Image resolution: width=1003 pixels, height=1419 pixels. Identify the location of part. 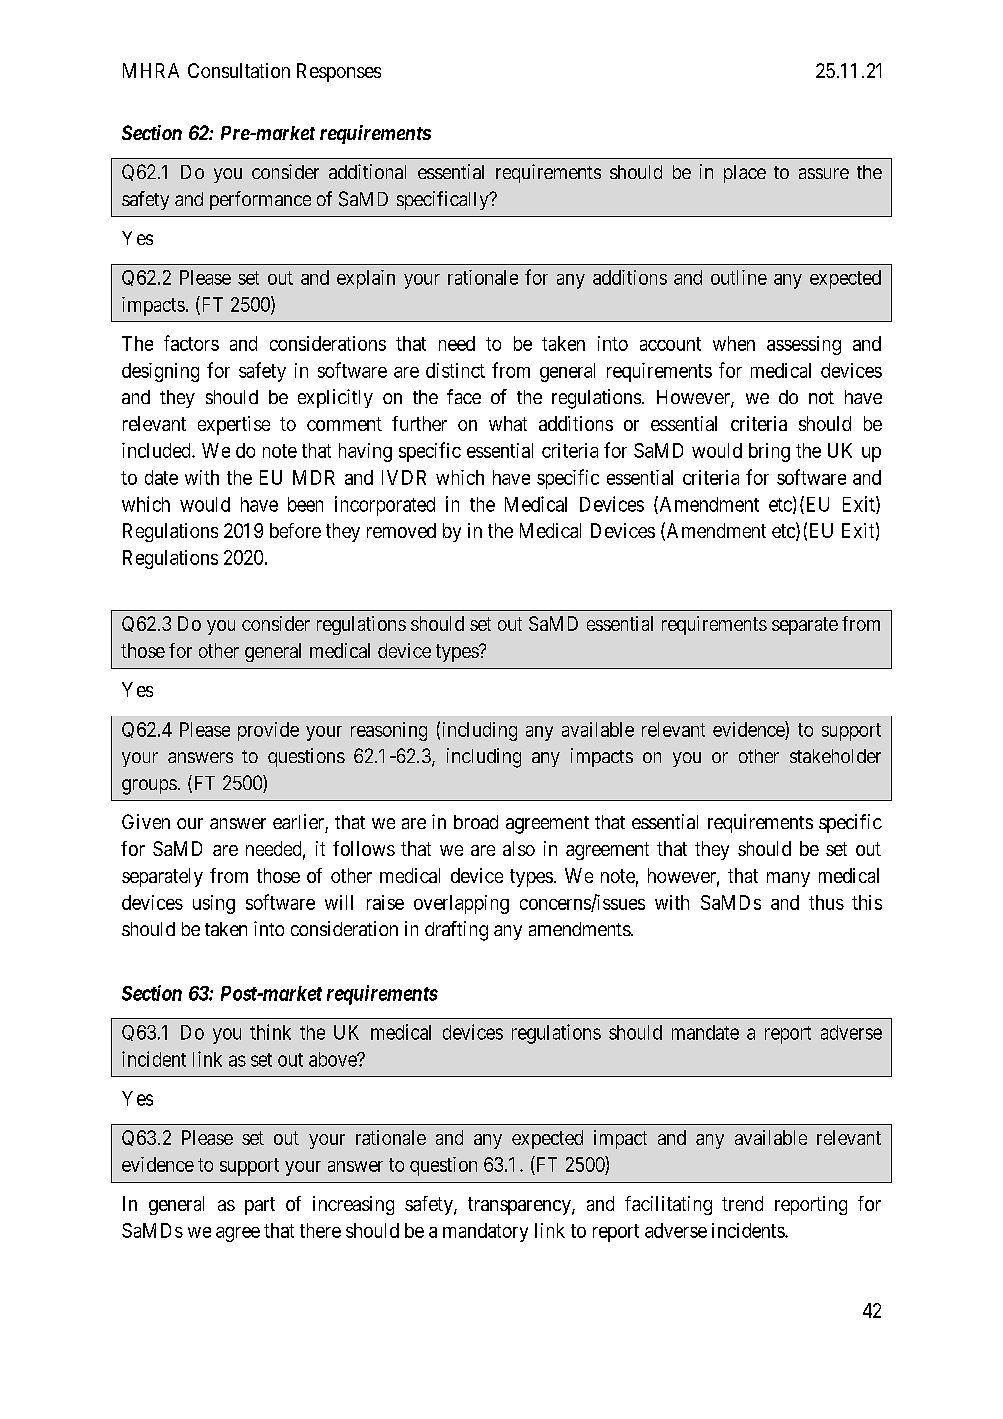
(260, 1206).
